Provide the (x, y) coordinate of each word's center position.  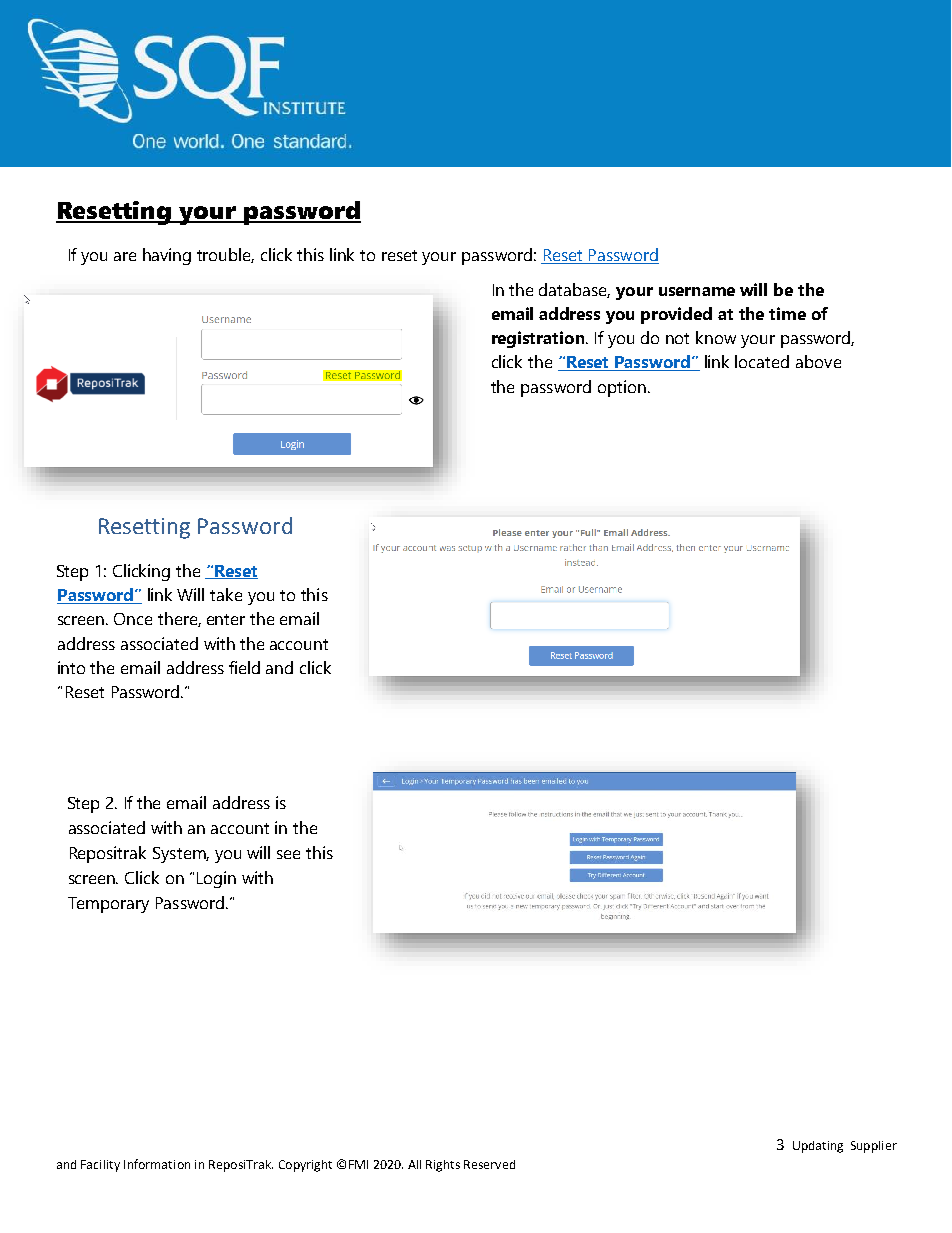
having (167, 256)
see (288, 854)
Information (157, 1164)
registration (539, 339)
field (244, 667)
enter (226, 619)
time (787, 313)
